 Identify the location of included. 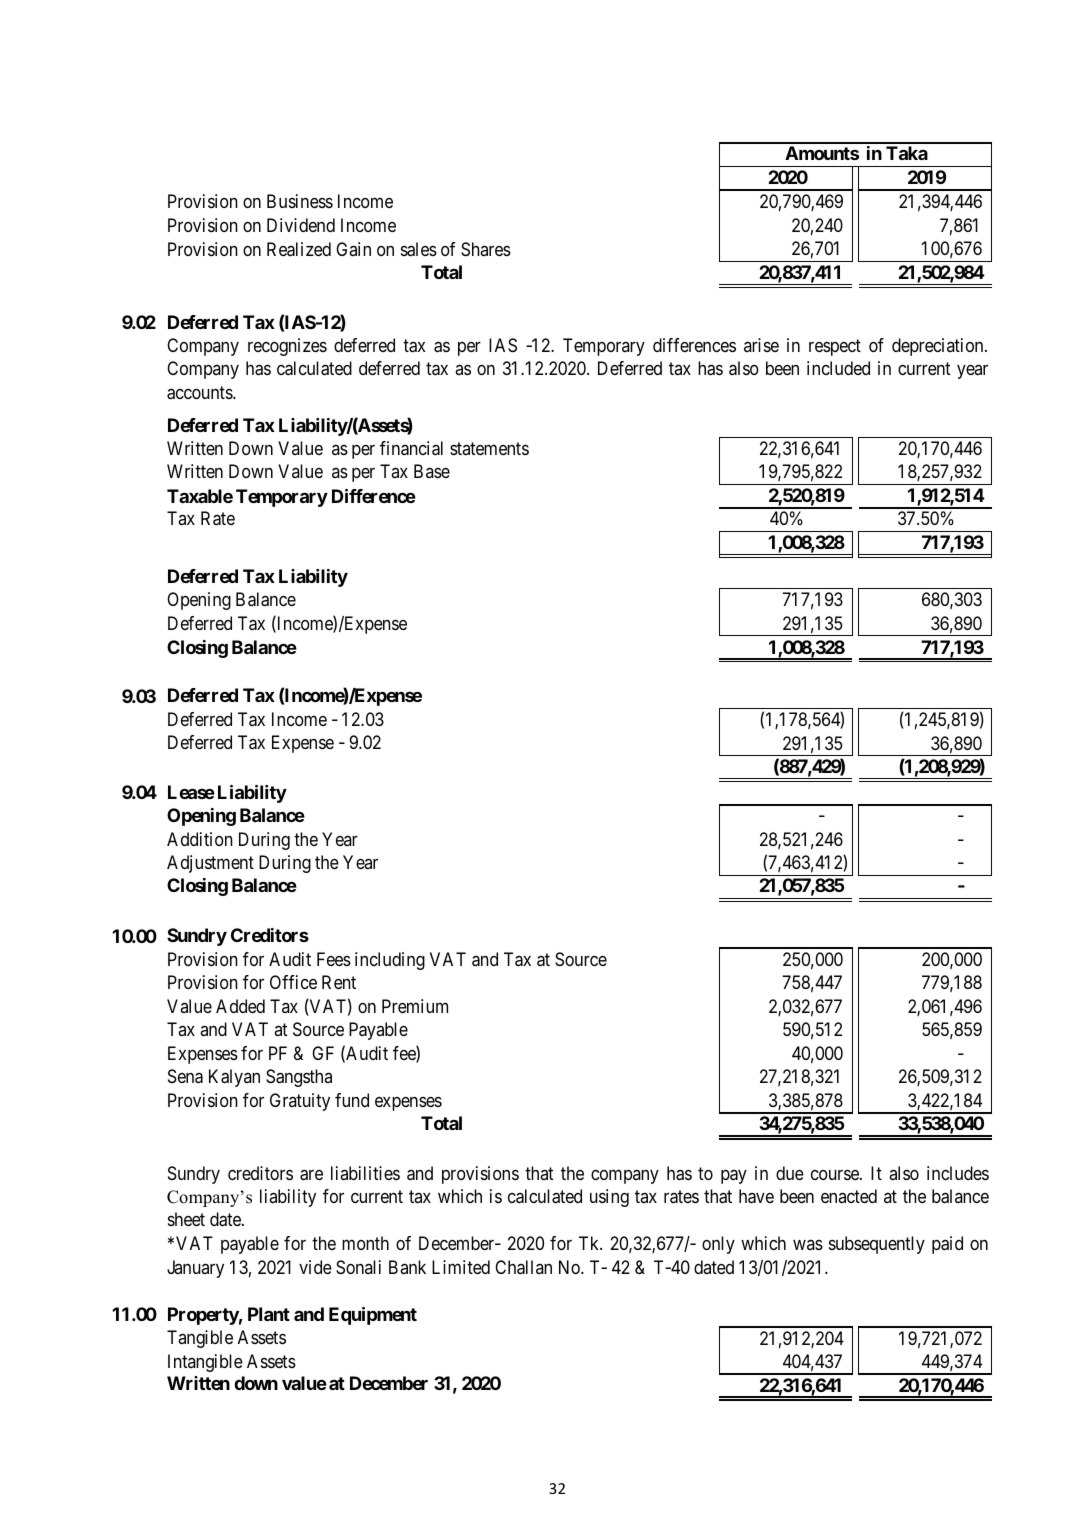
(838, 368).
